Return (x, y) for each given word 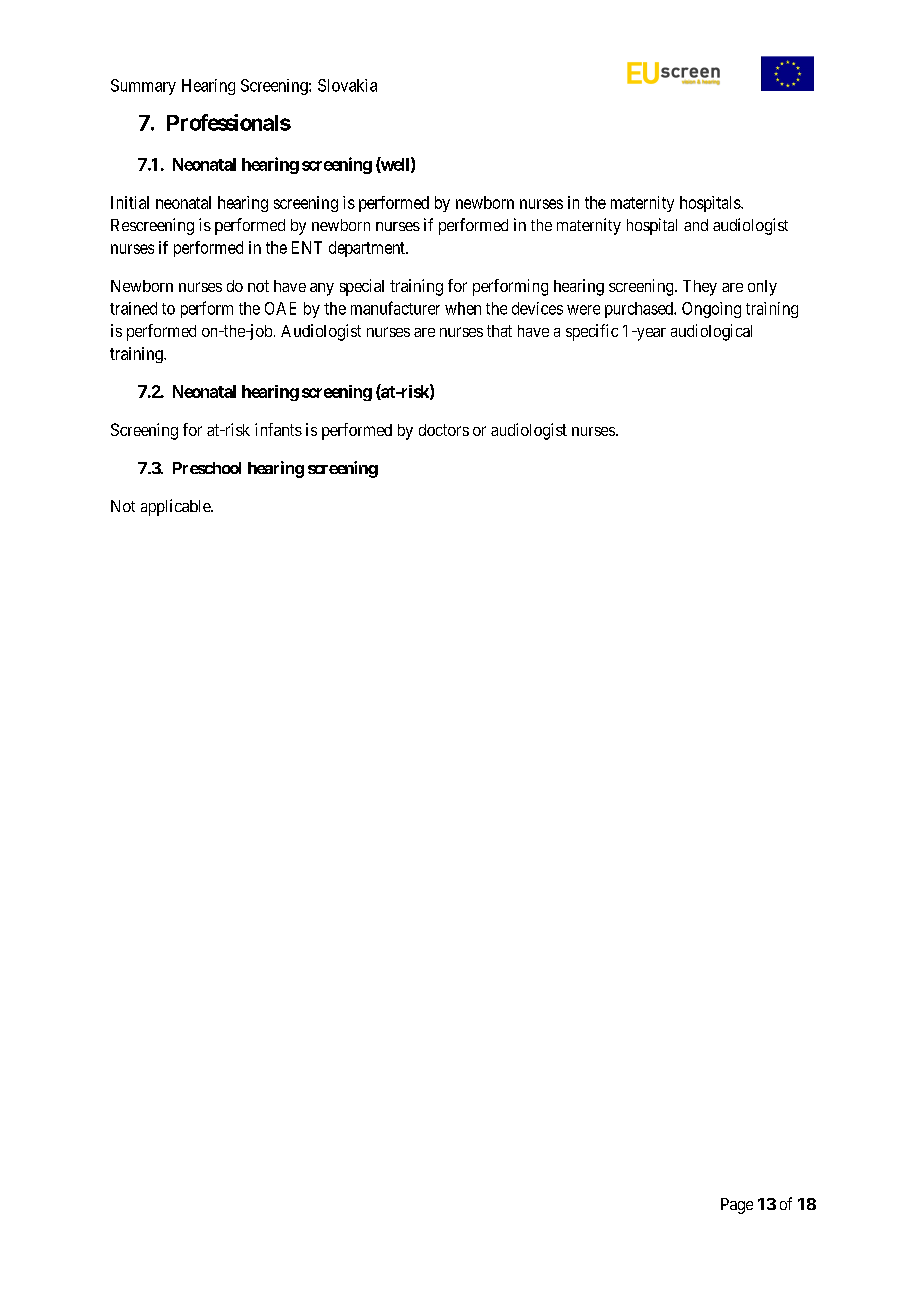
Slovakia (347, 85)
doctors (444, 430)
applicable (176, 507)
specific (592, 332)
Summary (143, 87)
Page (737, 1206)
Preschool (207, 468)
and (696, 225)
